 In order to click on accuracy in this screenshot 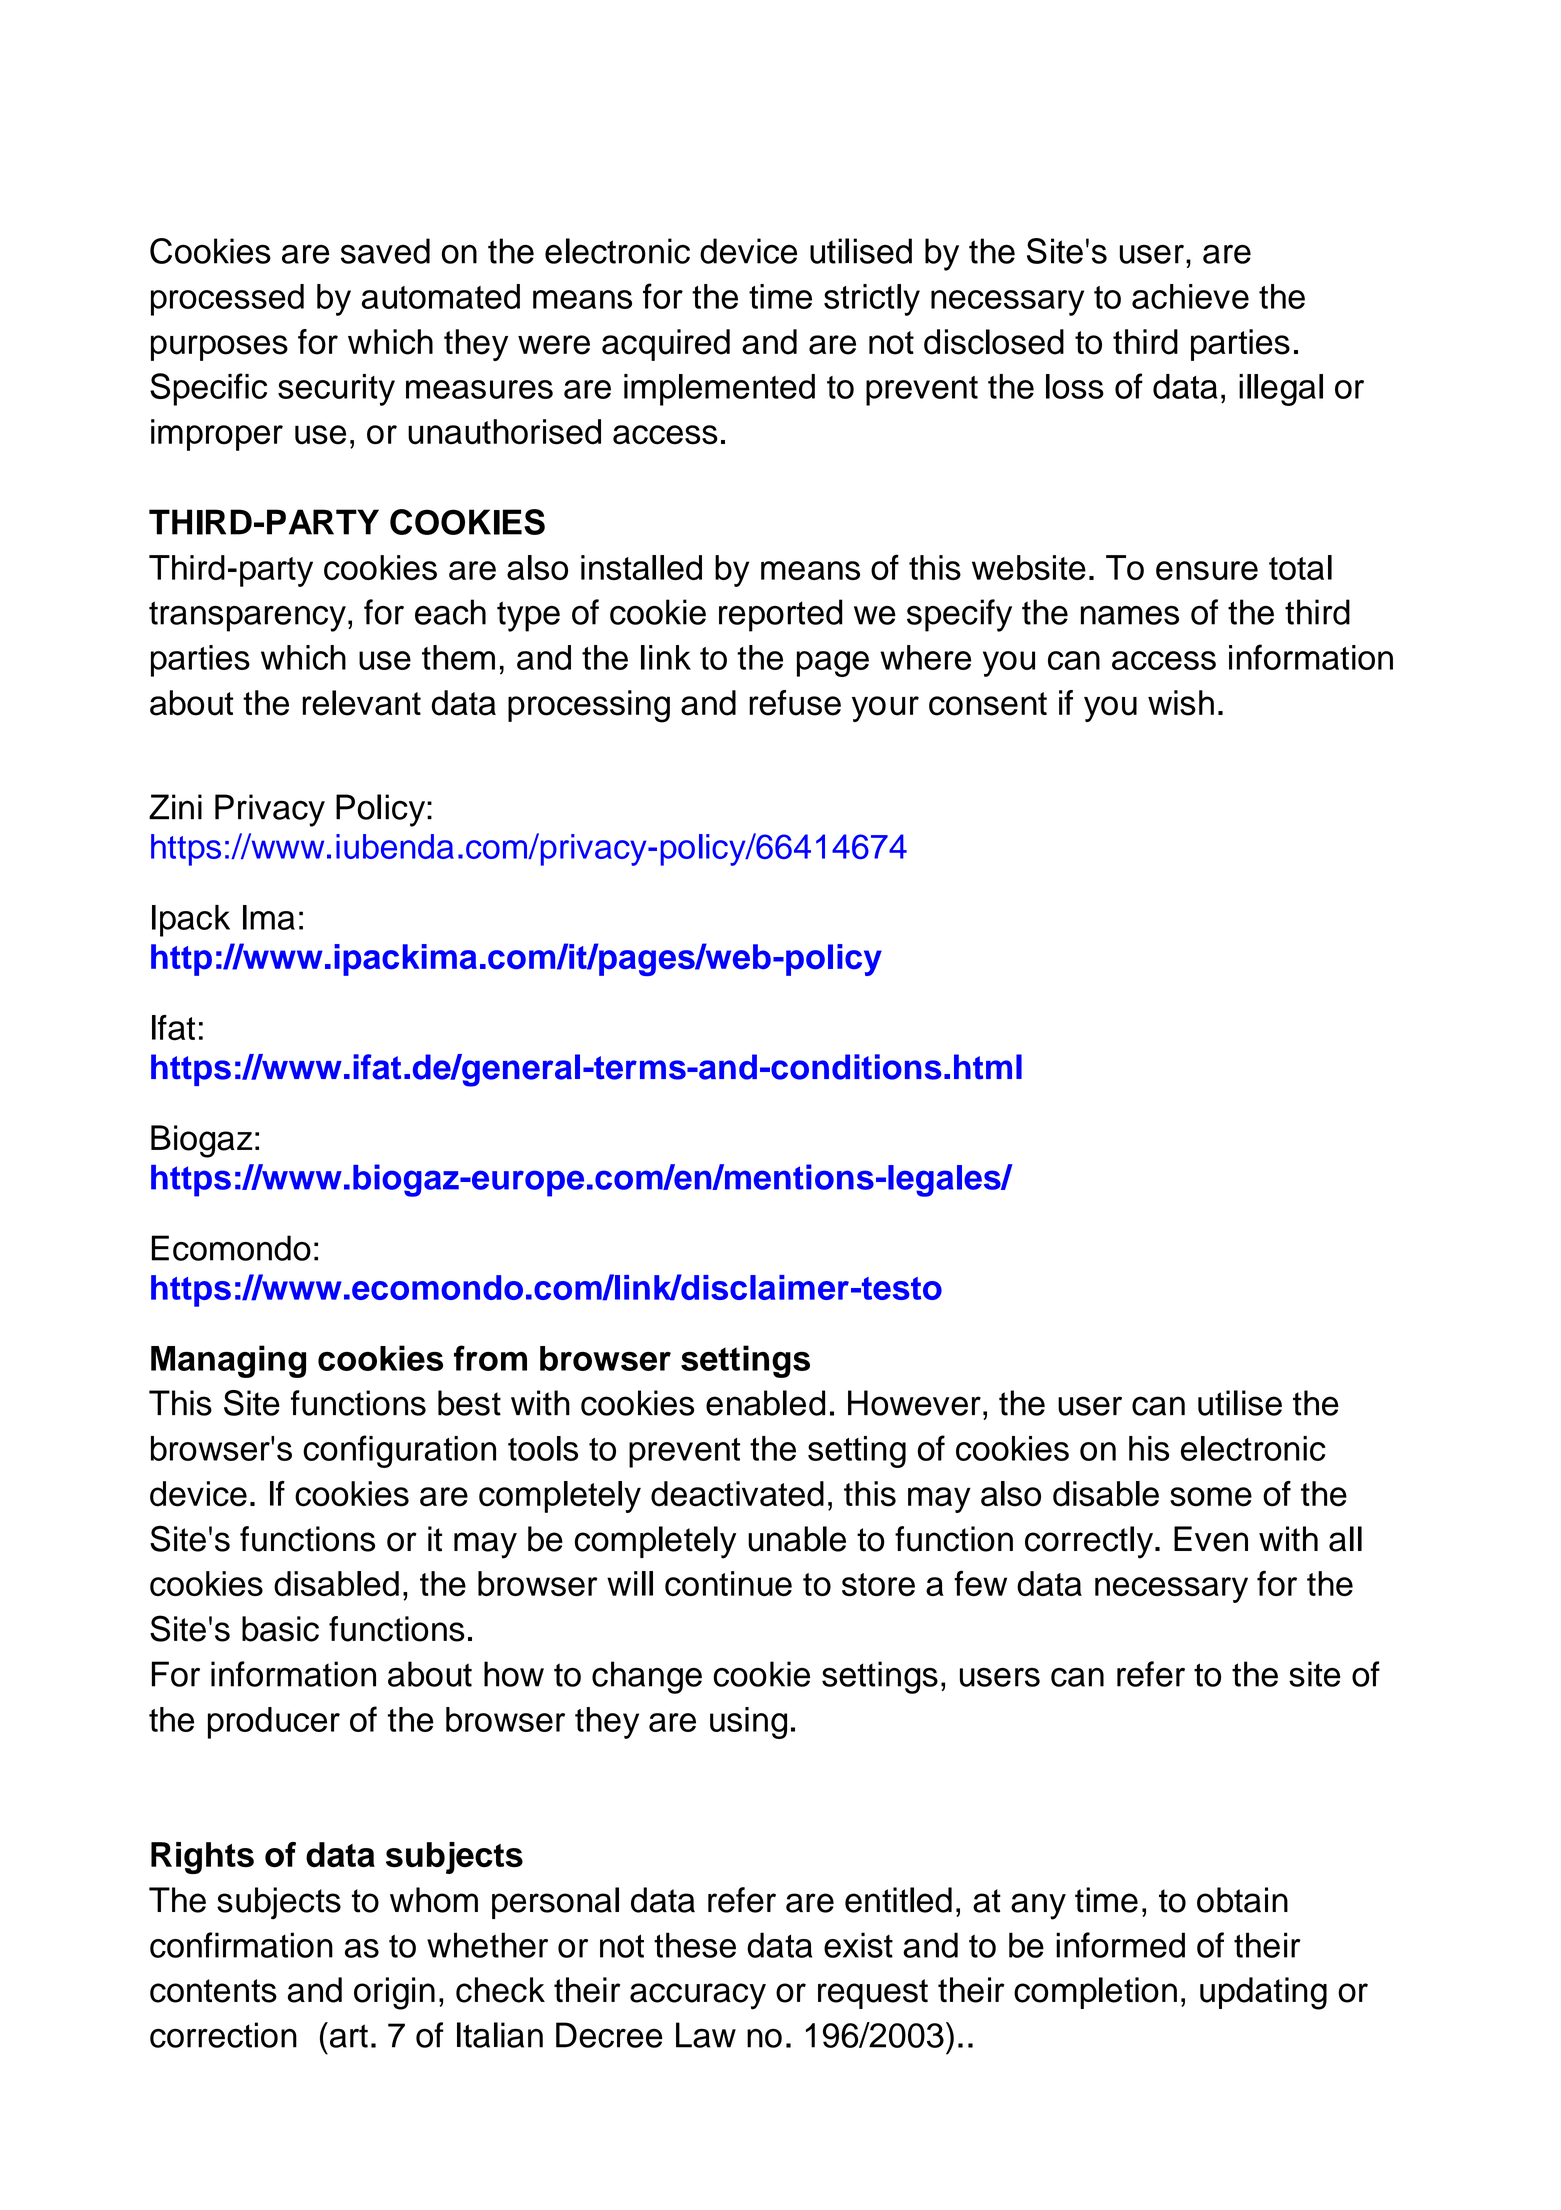, I will do `click(698, 1996)`.
